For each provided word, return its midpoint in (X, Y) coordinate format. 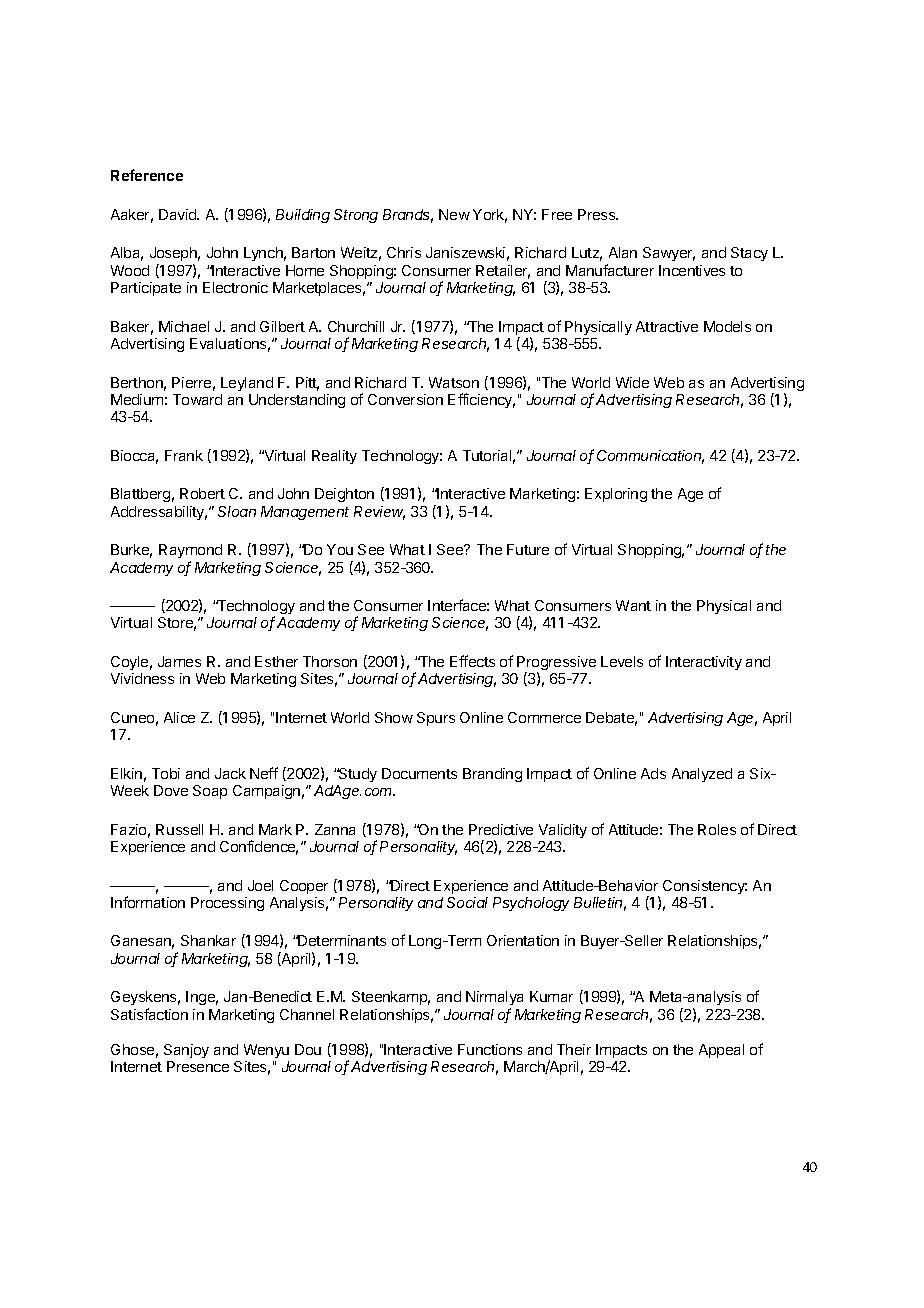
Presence (198, 1066)
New (454, 214)
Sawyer (669, 254)
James (179, 661)
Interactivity (704, 663)
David (178, 214)
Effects (472, 661)
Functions (490, 1049)
